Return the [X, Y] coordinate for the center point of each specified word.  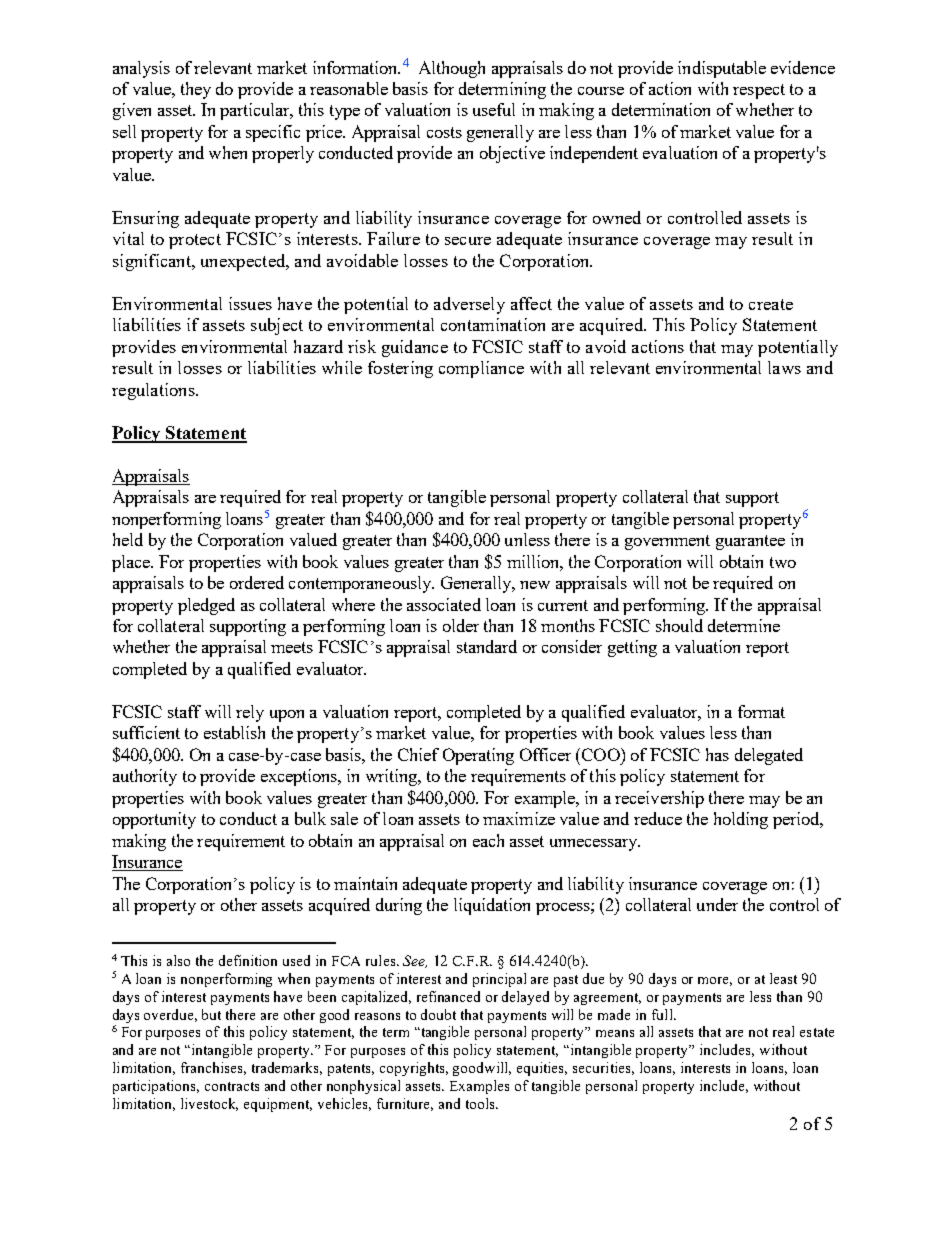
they [196, 90]
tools [481, 1103]
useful [494, 109]
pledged [206, 606]
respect [759, 91]
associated [444, 604]
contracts [232, 1086]
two [783, 562]
